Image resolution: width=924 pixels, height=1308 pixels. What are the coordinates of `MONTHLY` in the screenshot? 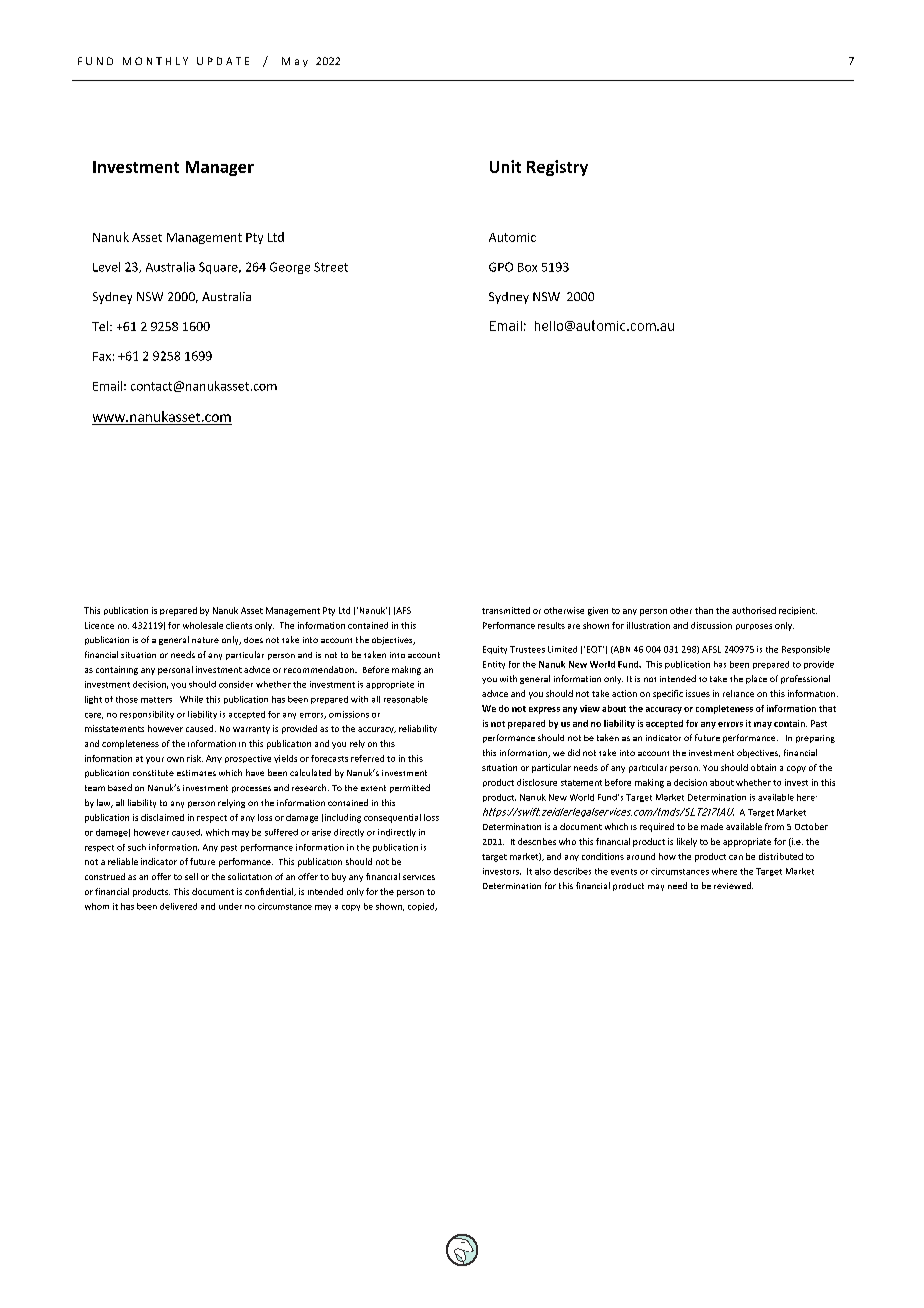 It's located at (155, 61).
